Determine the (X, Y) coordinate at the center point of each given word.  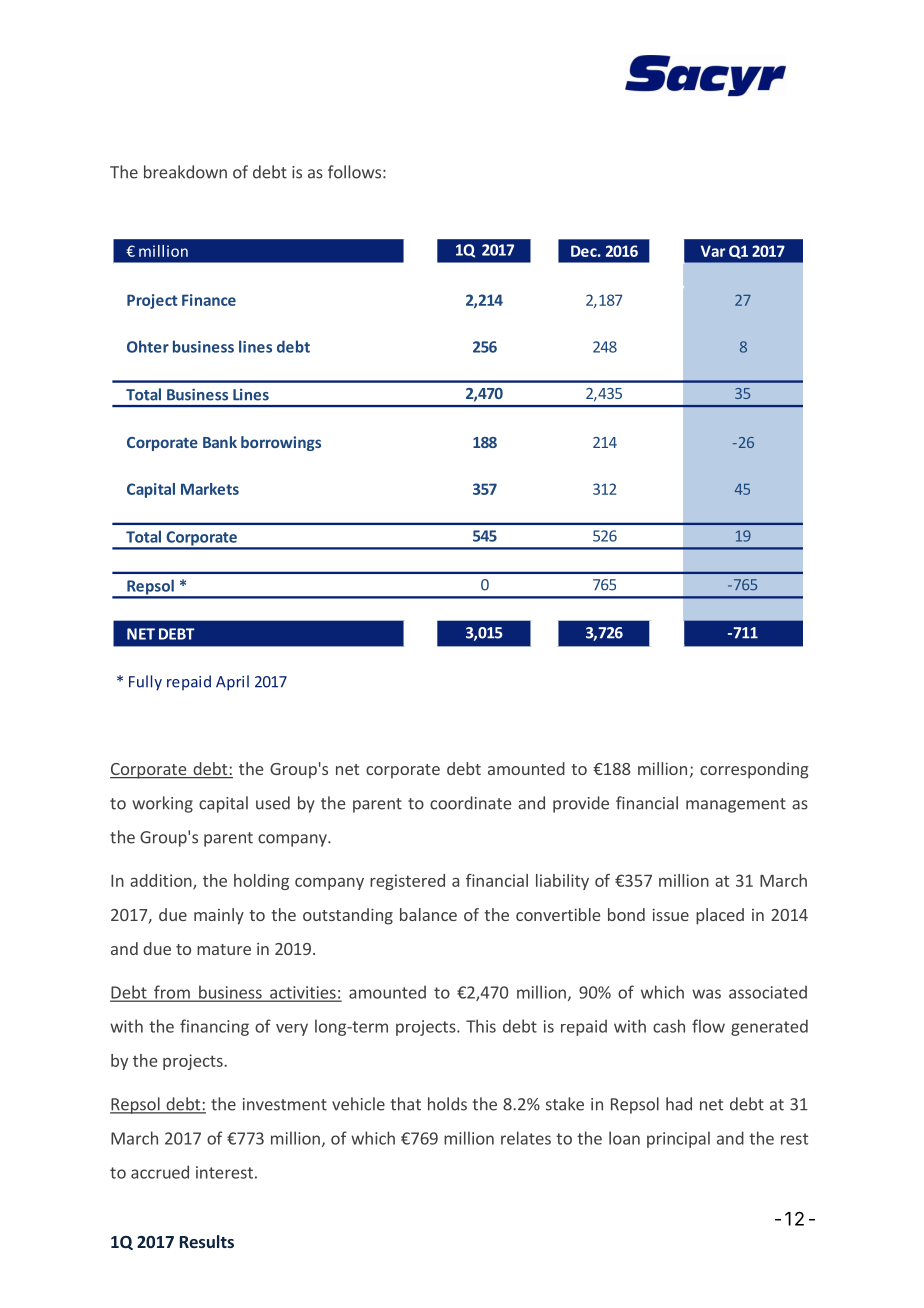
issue (671, 914)
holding (261, 882)
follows (354, 172)
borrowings (281, 443)
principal (678, 1139)
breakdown (185, 172)
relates (526, 1138)
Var (713, 251)
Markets (210, 489)
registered (407, 882)
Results (207, 1241)
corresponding (754, 770)
